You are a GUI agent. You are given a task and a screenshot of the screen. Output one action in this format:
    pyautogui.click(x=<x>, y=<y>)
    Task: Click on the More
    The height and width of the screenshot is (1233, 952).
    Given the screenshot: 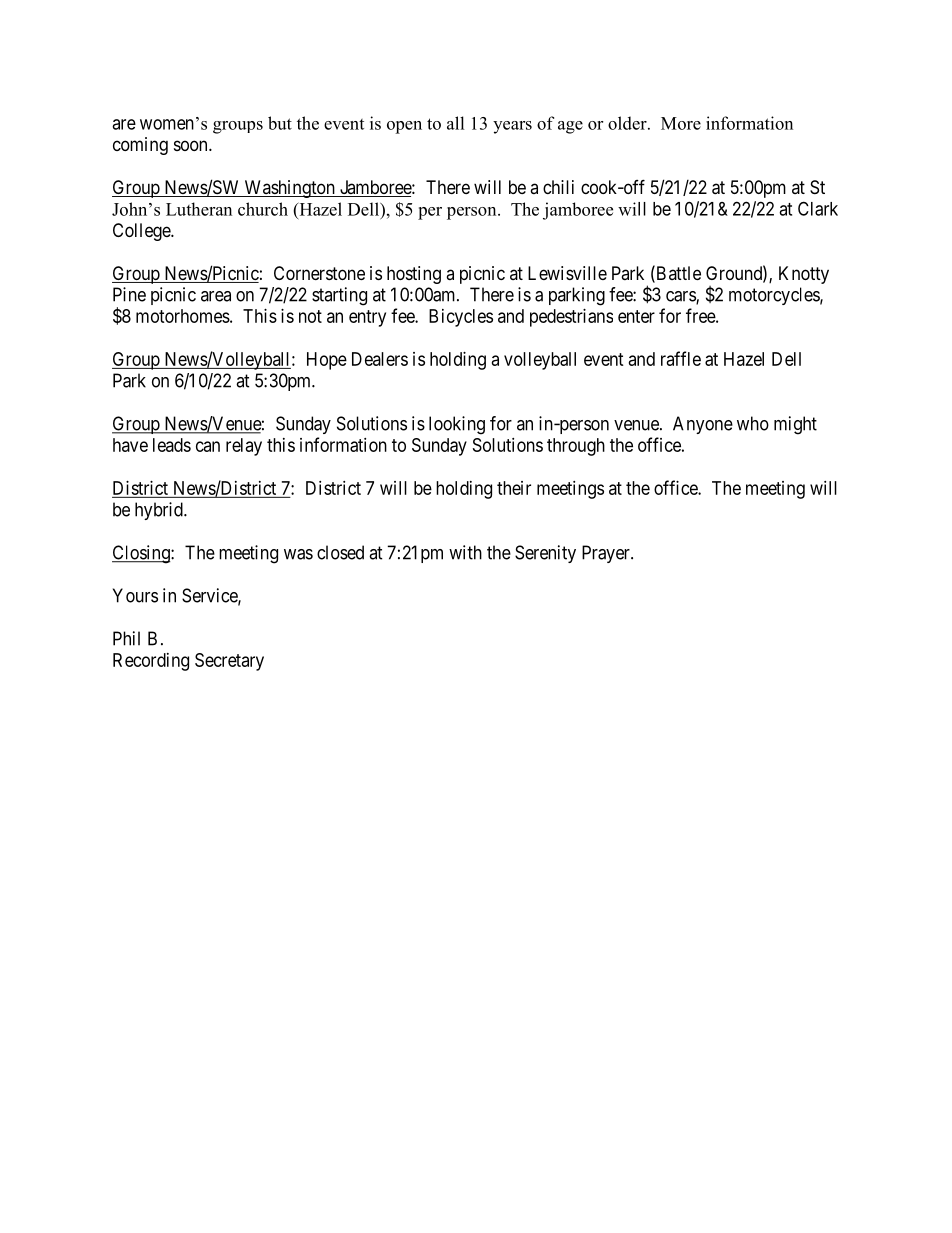 What is the action you would take?
    pyautogui.click(x=681, y=123)
